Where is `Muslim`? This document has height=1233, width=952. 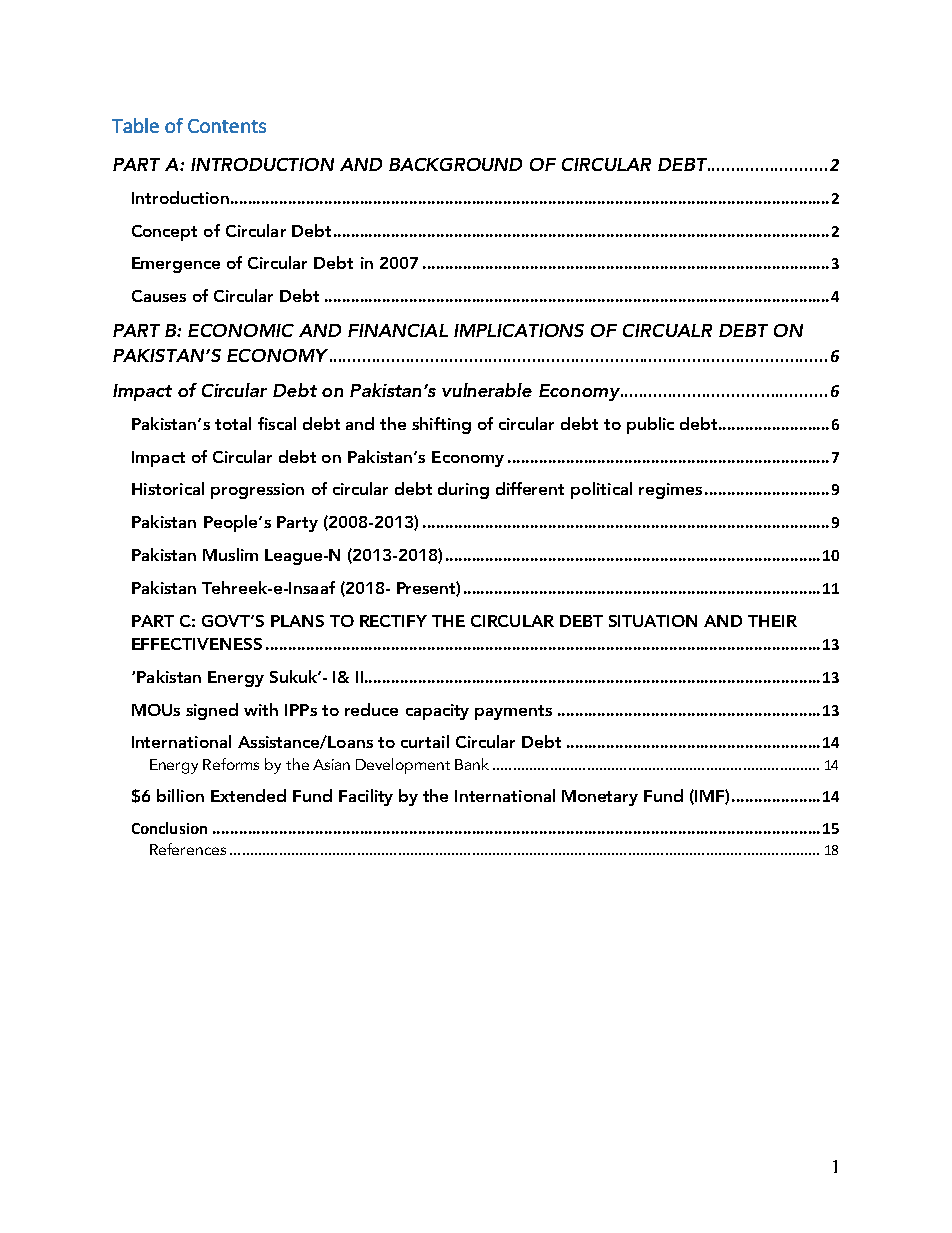 Muslim is located at coordinates (230, 554).
